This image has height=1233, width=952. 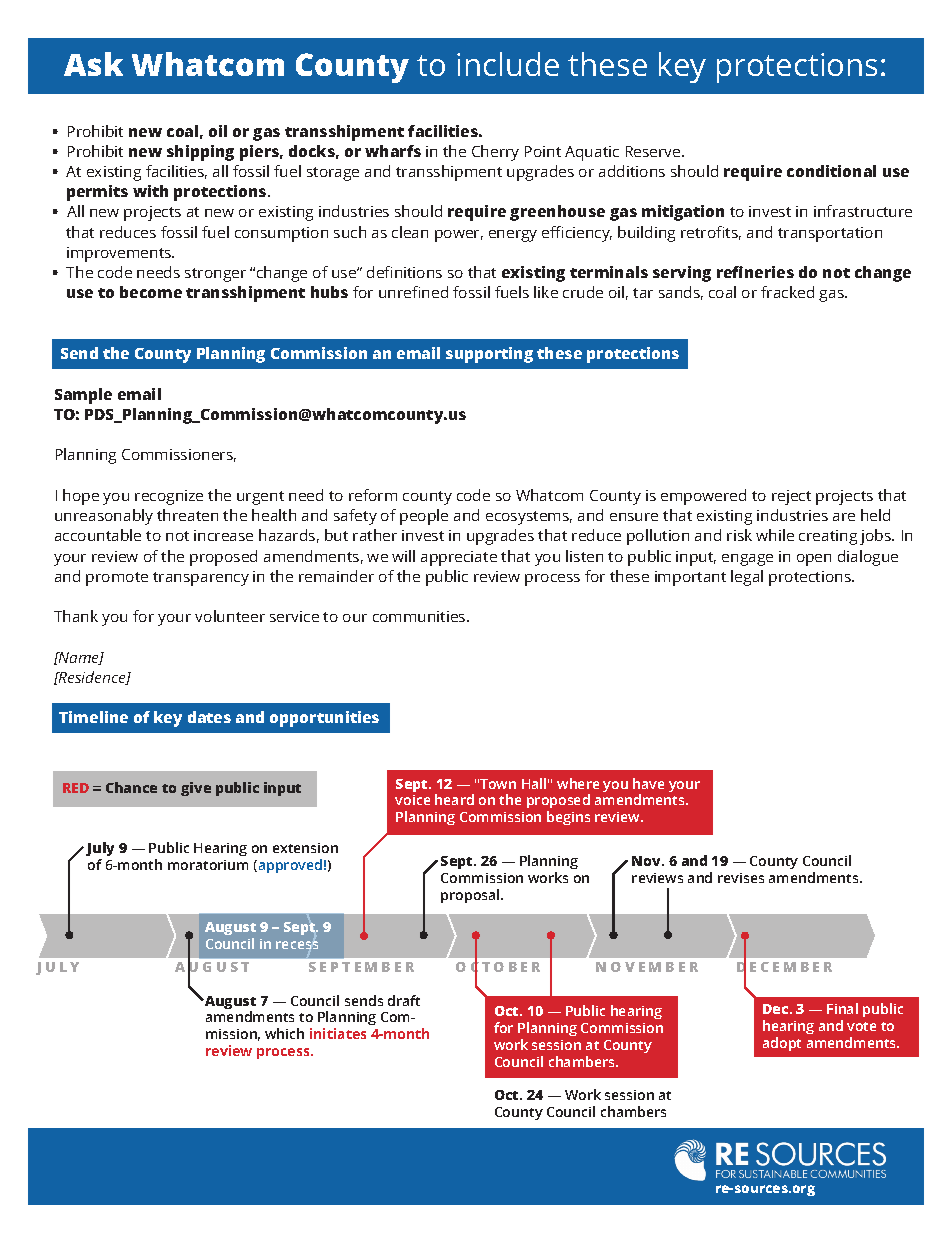 What do you see at coordinates (454, 799) in the image?
I see `heard` at bounding box center [454, 799].
